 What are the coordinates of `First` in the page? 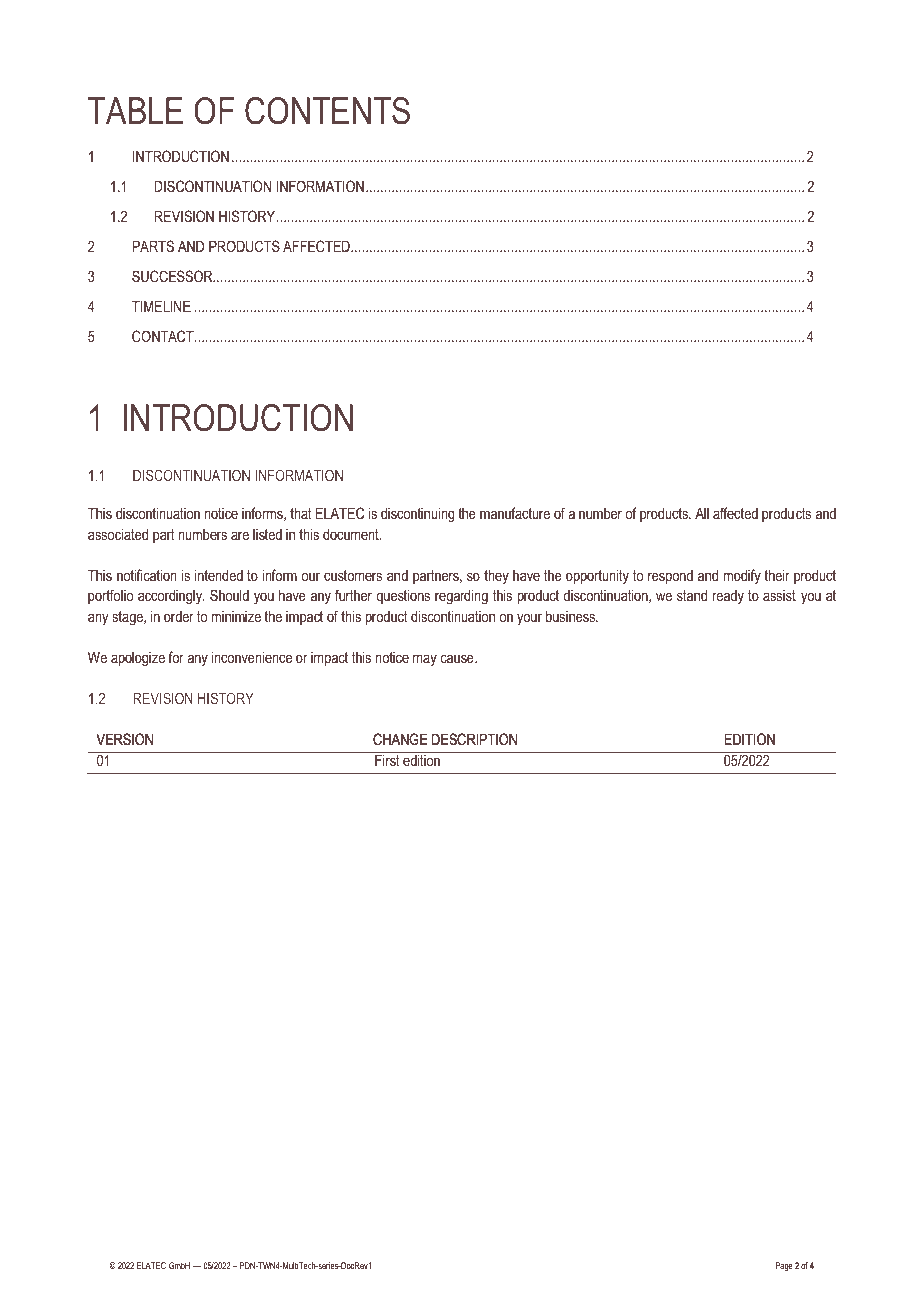 It's located at (387, 760).
